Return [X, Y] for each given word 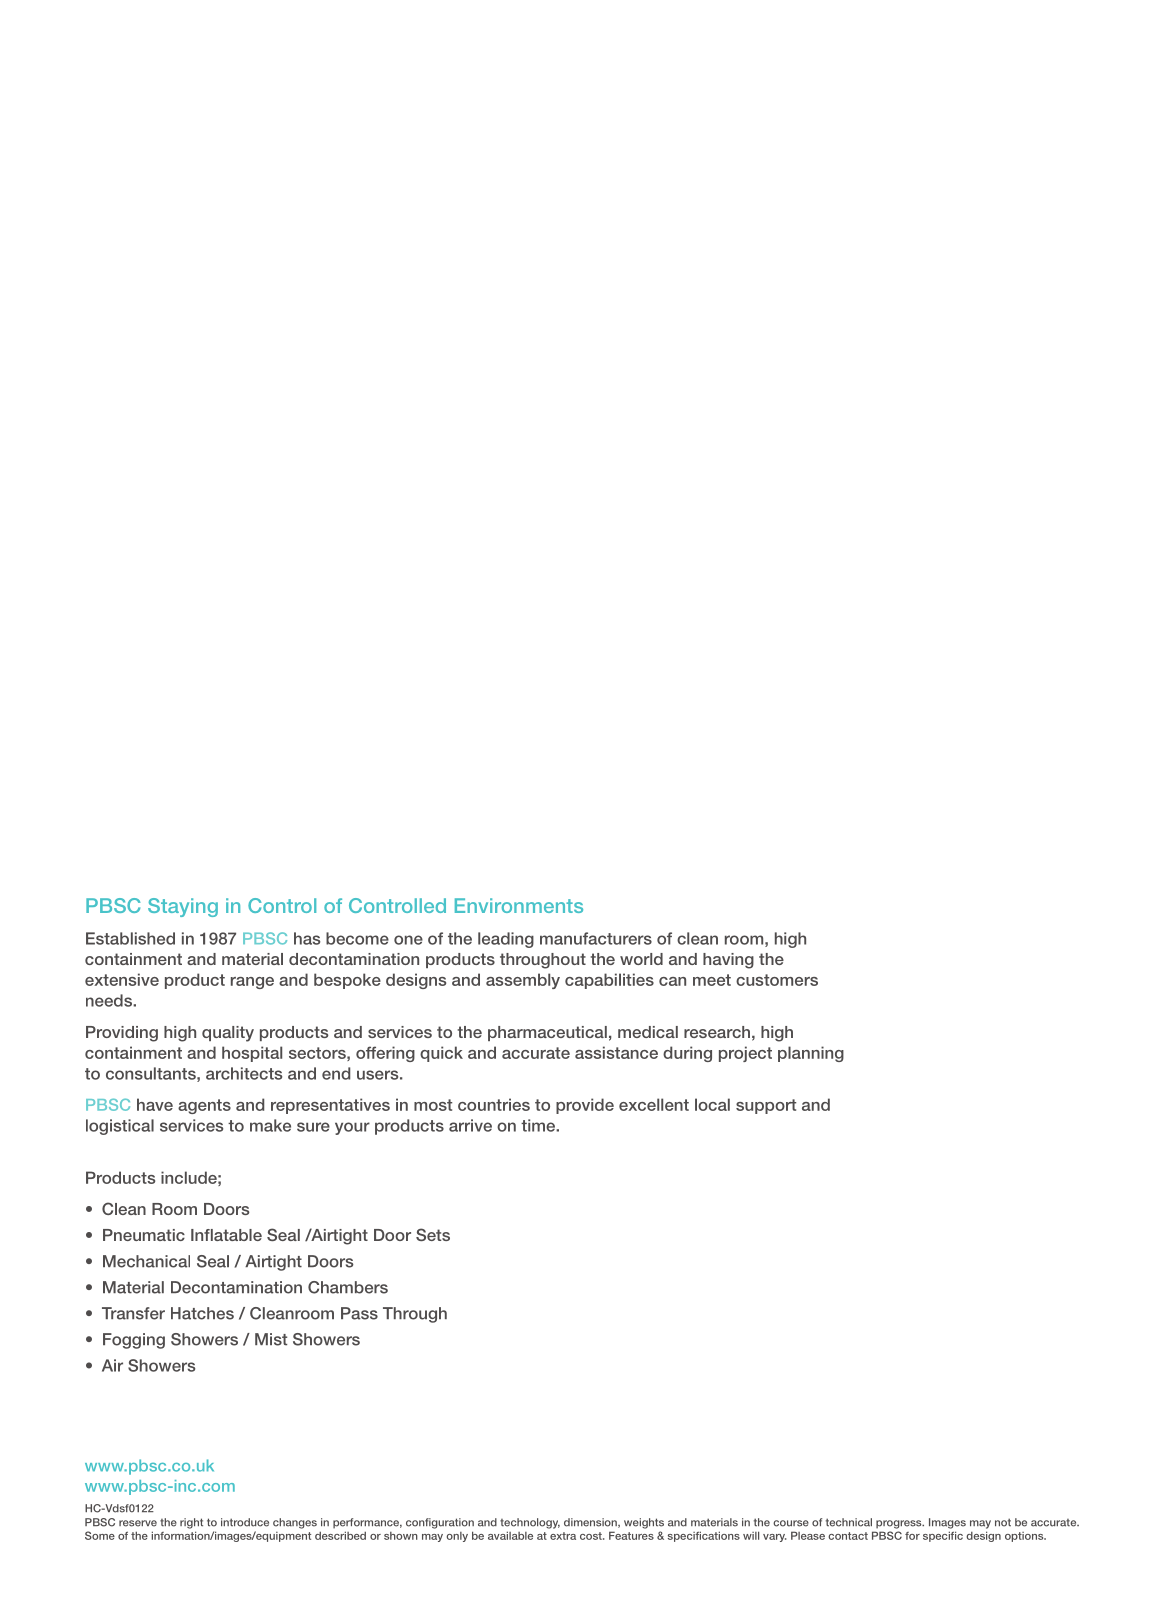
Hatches [202, 1313]
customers [777, 980]
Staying [183, 907]
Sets [433, 1234]
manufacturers [596, 938]
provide [585, 1106]
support [766, 1106]
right [191, 1523]
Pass [359, 1313]
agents [204, 1106]
